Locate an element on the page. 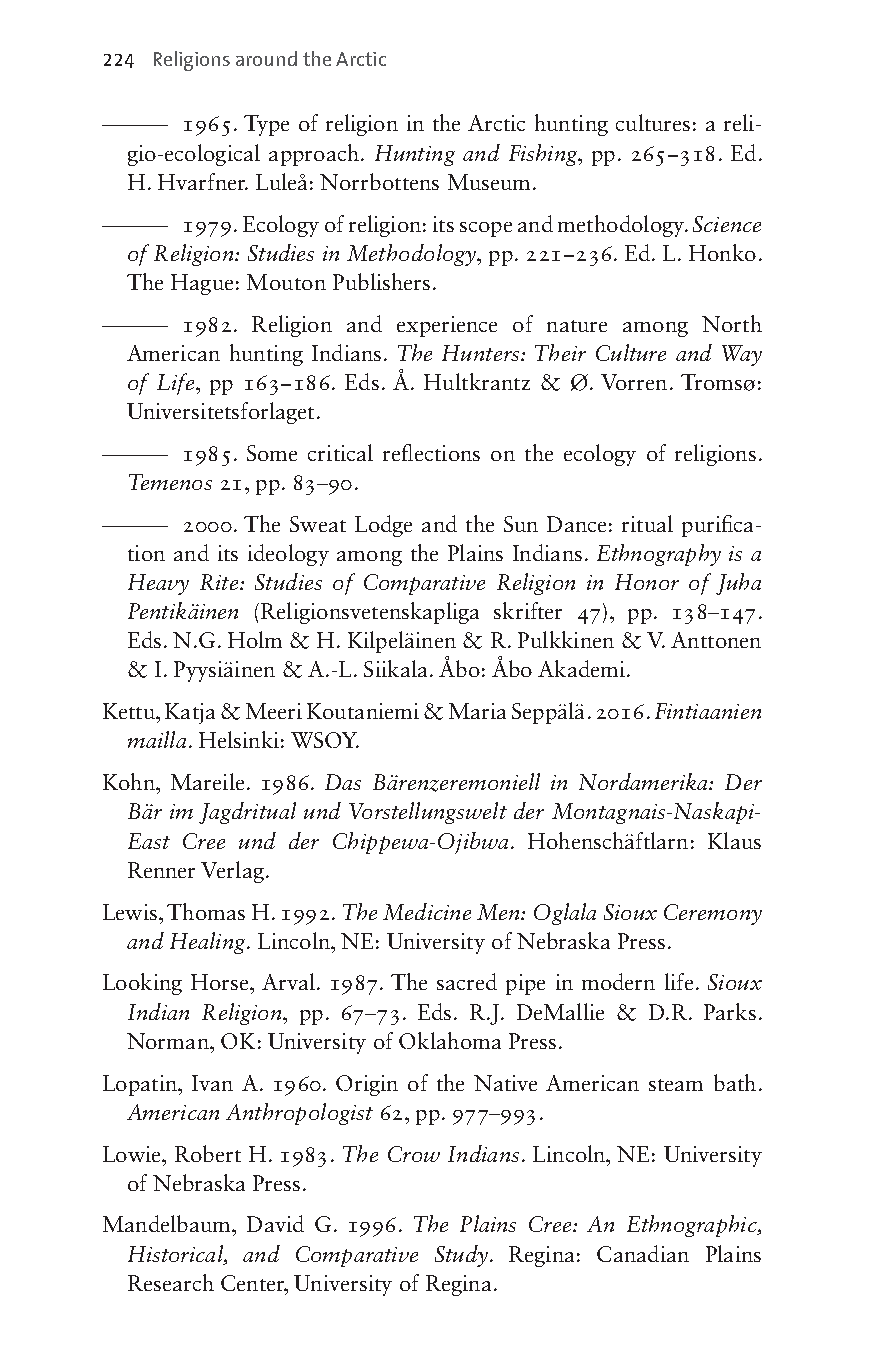  Healing is located at coordinates (209, 943).
